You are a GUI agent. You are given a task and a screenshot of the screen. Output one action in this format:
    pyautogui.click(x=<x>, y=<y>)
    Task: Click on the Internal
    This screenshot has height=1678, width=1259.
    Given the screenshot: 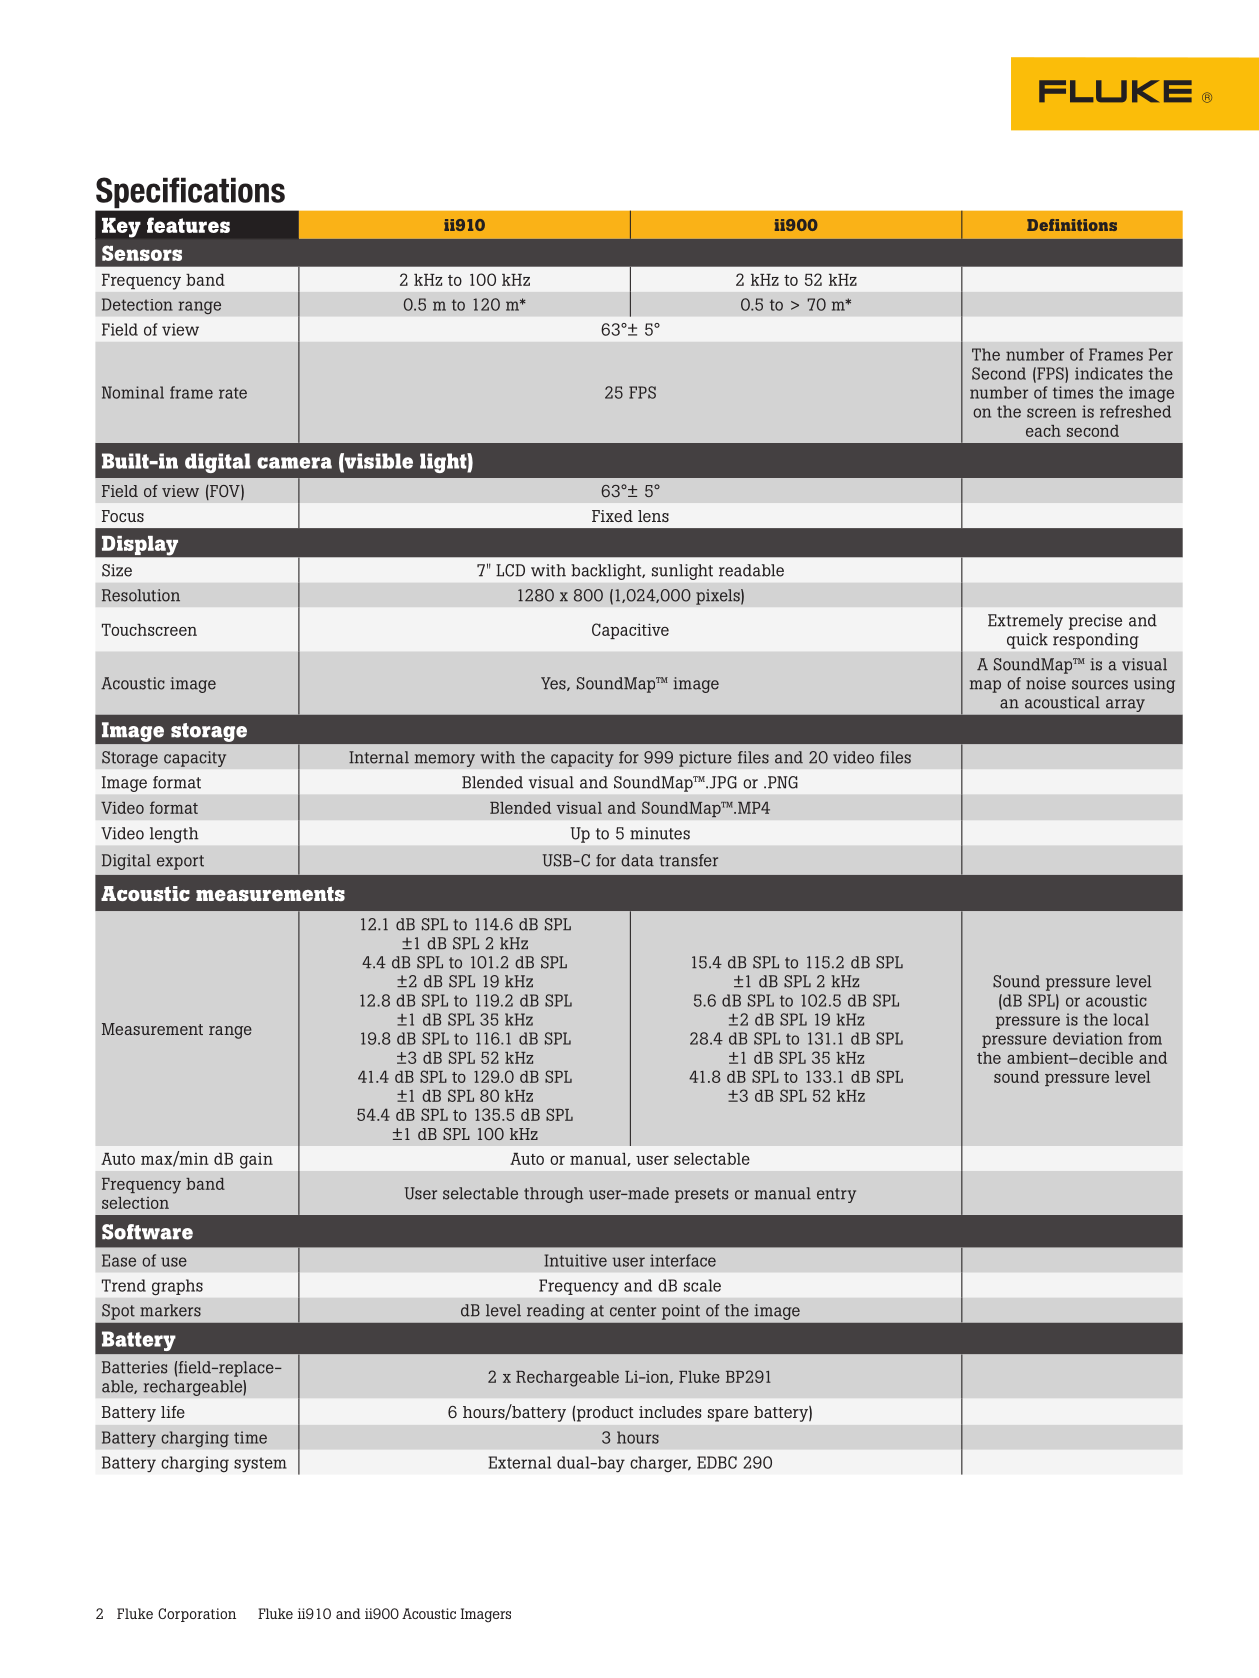 What is the action you would take?
    pyautogui.click(x=379, y=757)
